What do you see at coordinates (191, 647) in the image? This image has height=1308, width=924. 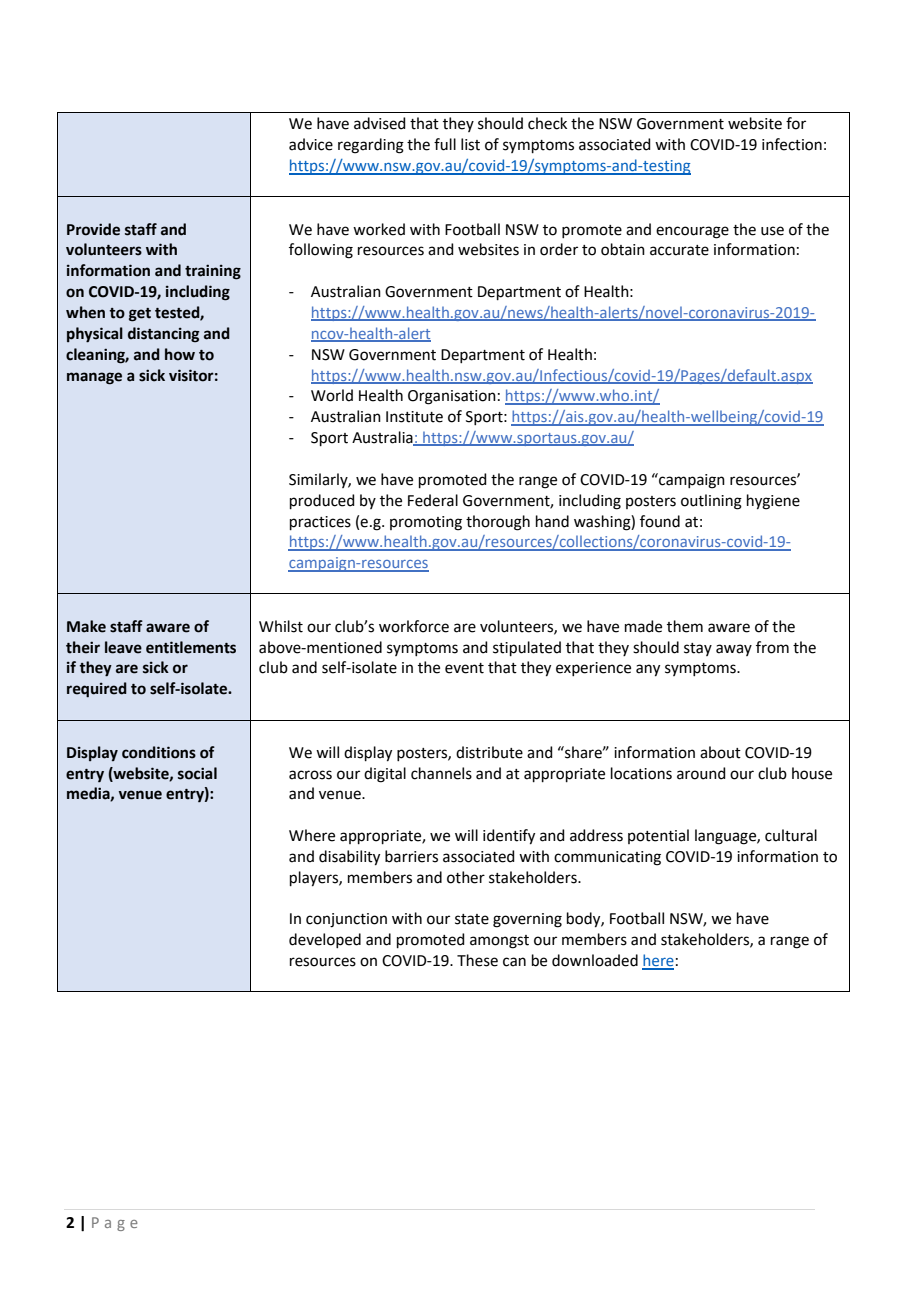 I see `entitlements` at bounding box center [191, 647].
